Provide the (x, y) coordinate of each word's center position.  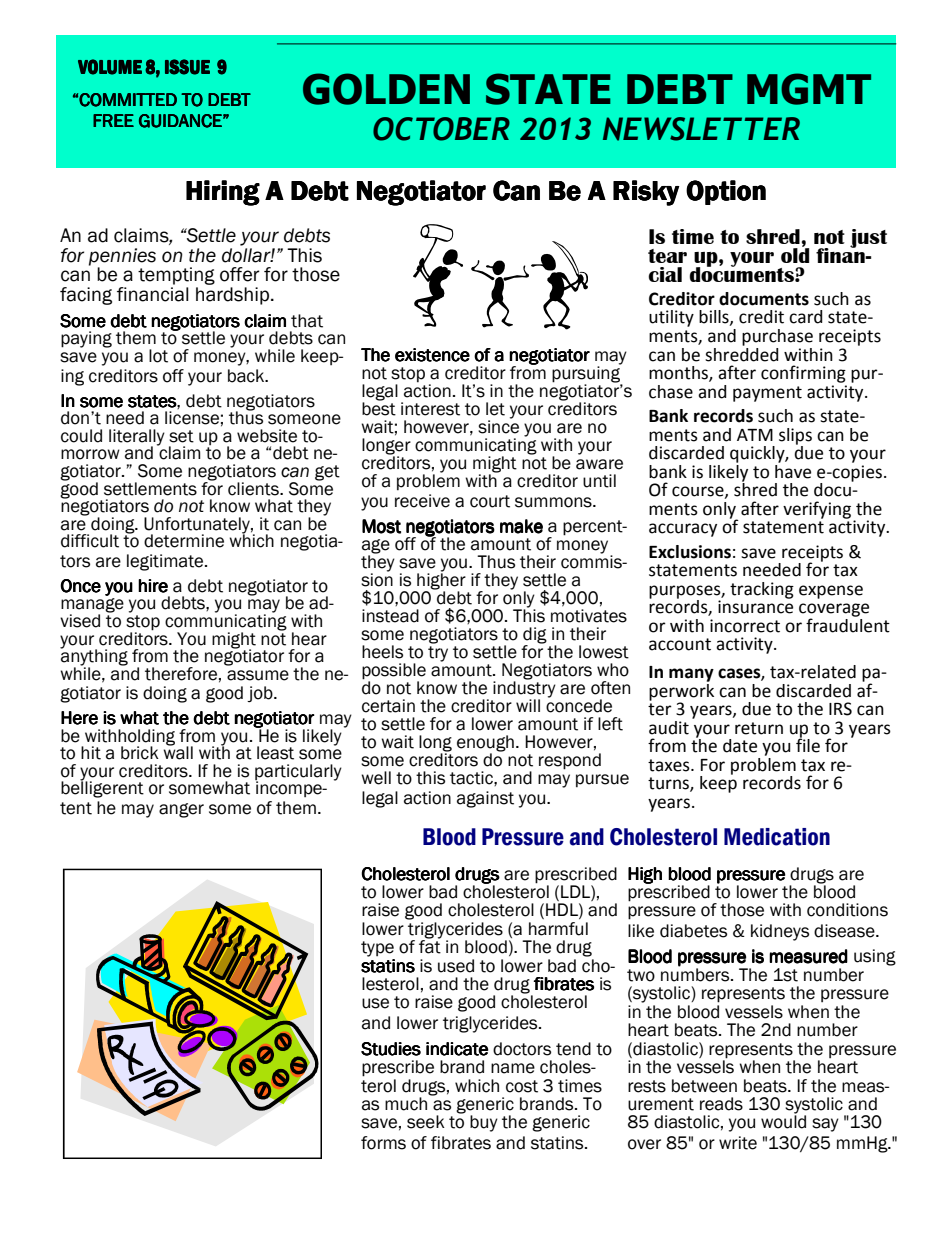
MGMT (809, 89)
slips (795, 436)
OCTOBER (441, 129)
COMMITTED (128, 100)
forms (383, 1143)
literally (137, 438)
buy (484, 1123)
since (498, 426)
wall (178, 752)
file (808, 745)
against (485, 799)
